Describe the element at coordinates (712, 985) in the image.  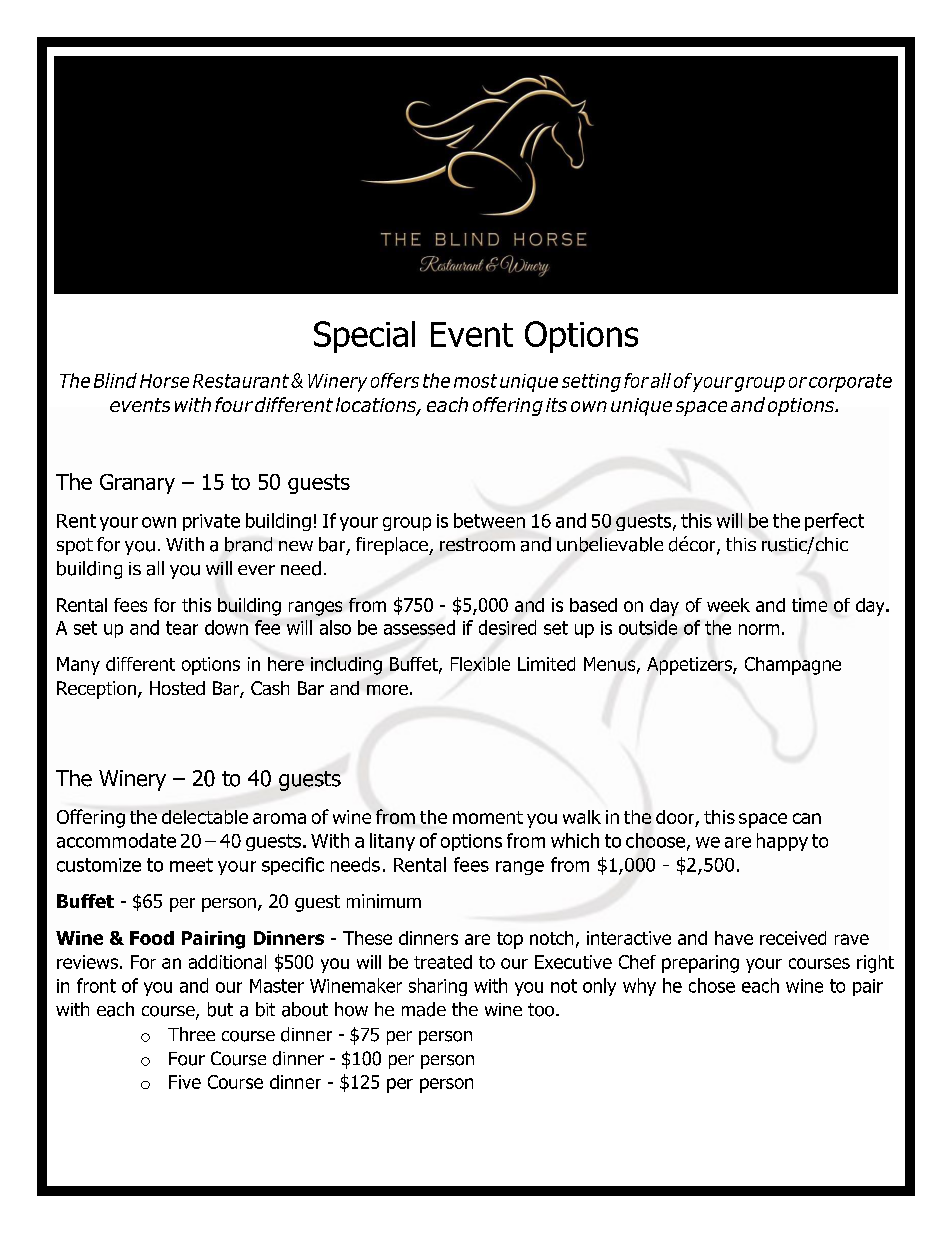
I see `chose` at that location.
